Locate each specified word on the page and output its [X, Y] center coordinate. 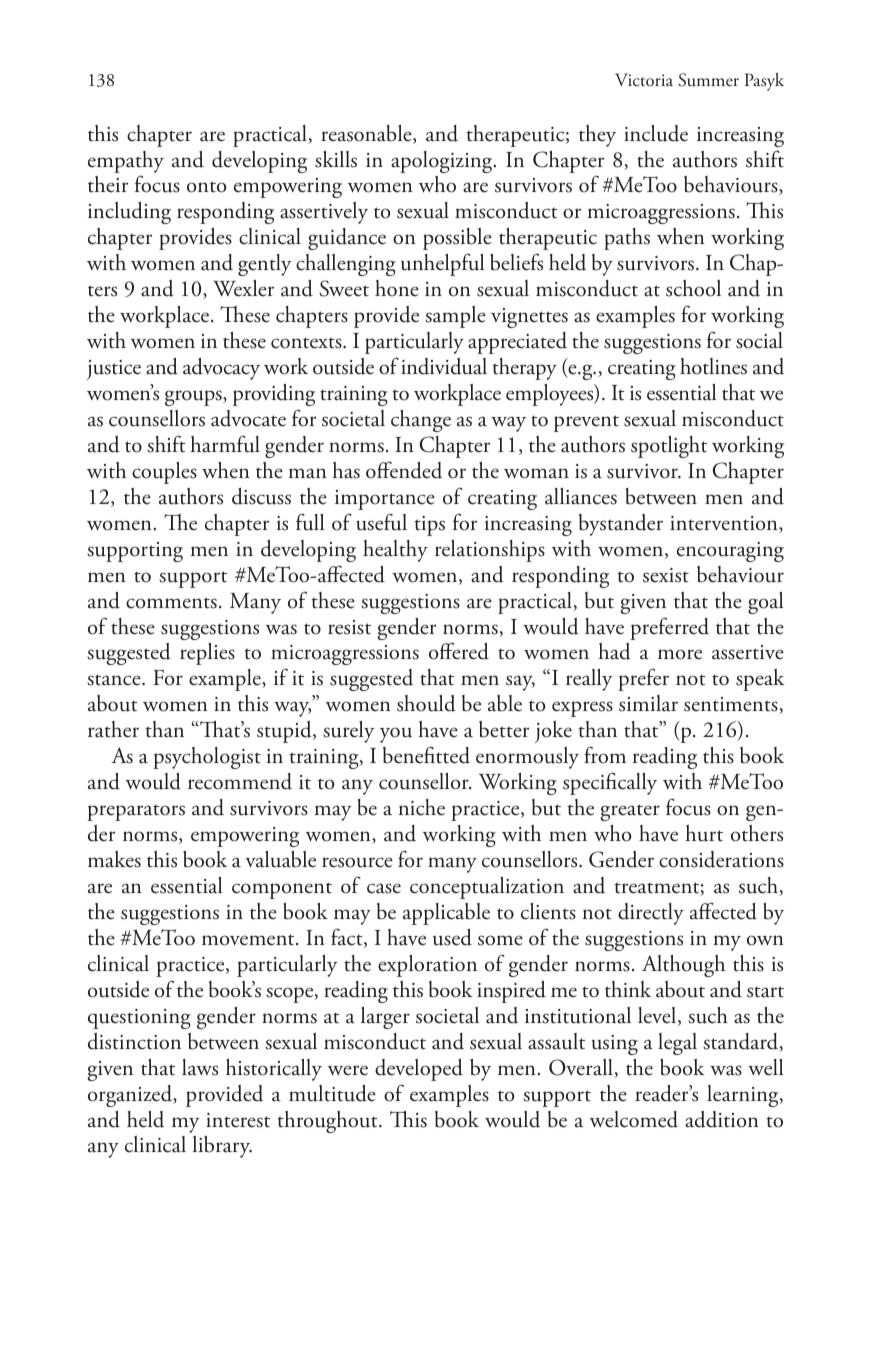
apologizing [443, 162]
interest [238, 1120]
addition [722, 1119]
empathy [126, 162]
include [656, 133]
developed [419, 1070]
